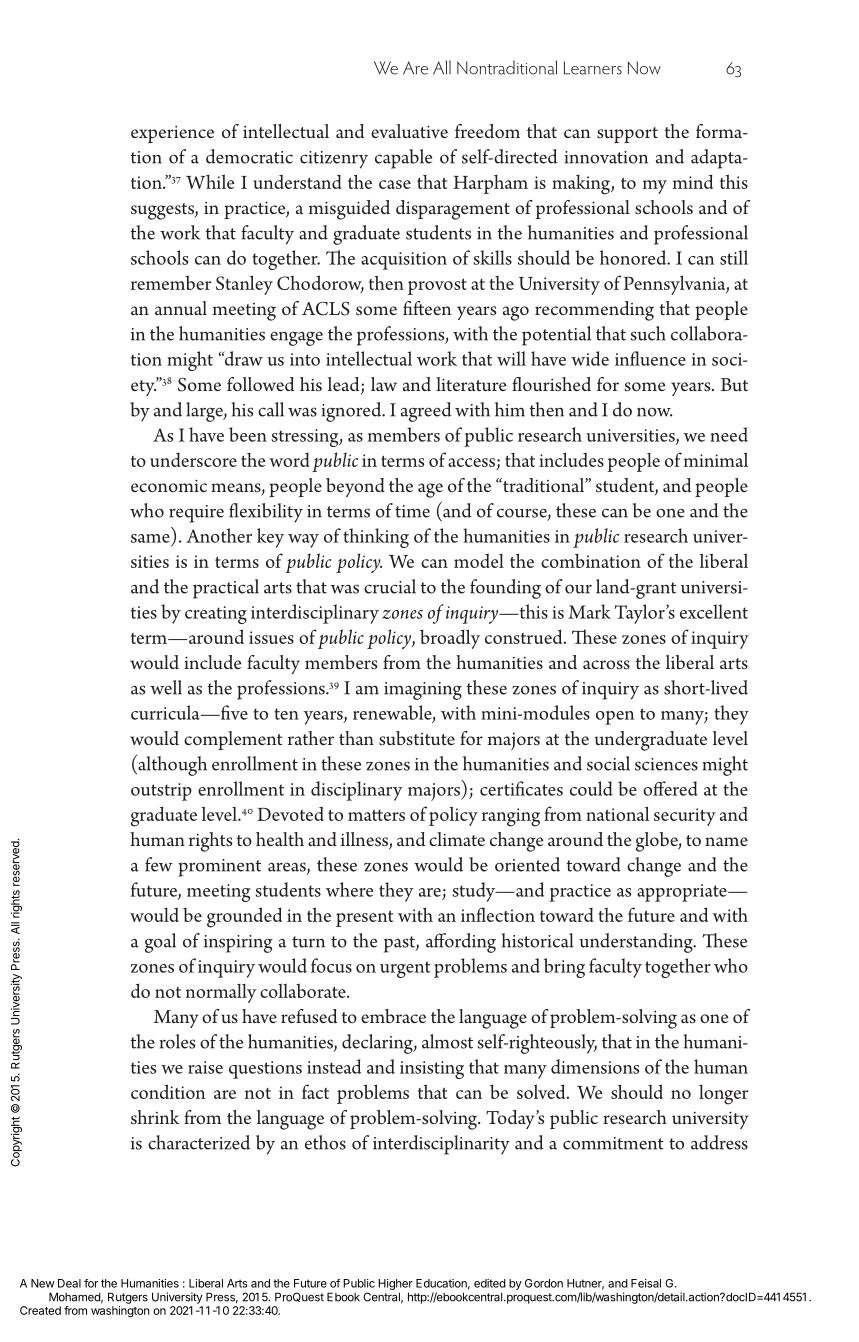  Describe the element at coordinates (423, 691) in the screenshot. I see `imagining` at that location.
